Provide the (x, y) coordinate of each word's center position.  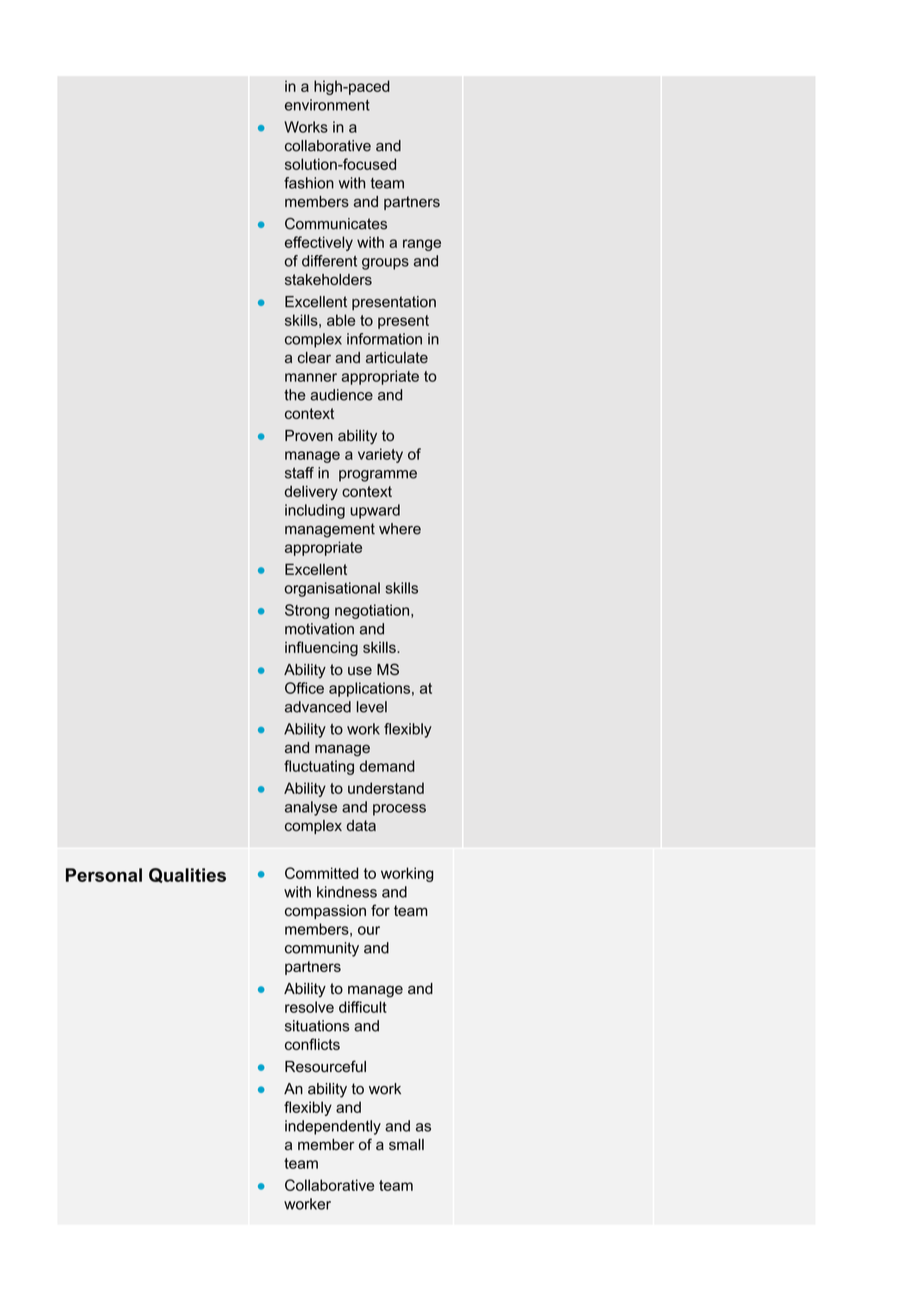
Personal (104, 875)
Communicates (336, 224)
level (372, 707)
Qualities (187, 875)
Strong (307, 611)
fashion (309, 183)
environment (327, 105)
